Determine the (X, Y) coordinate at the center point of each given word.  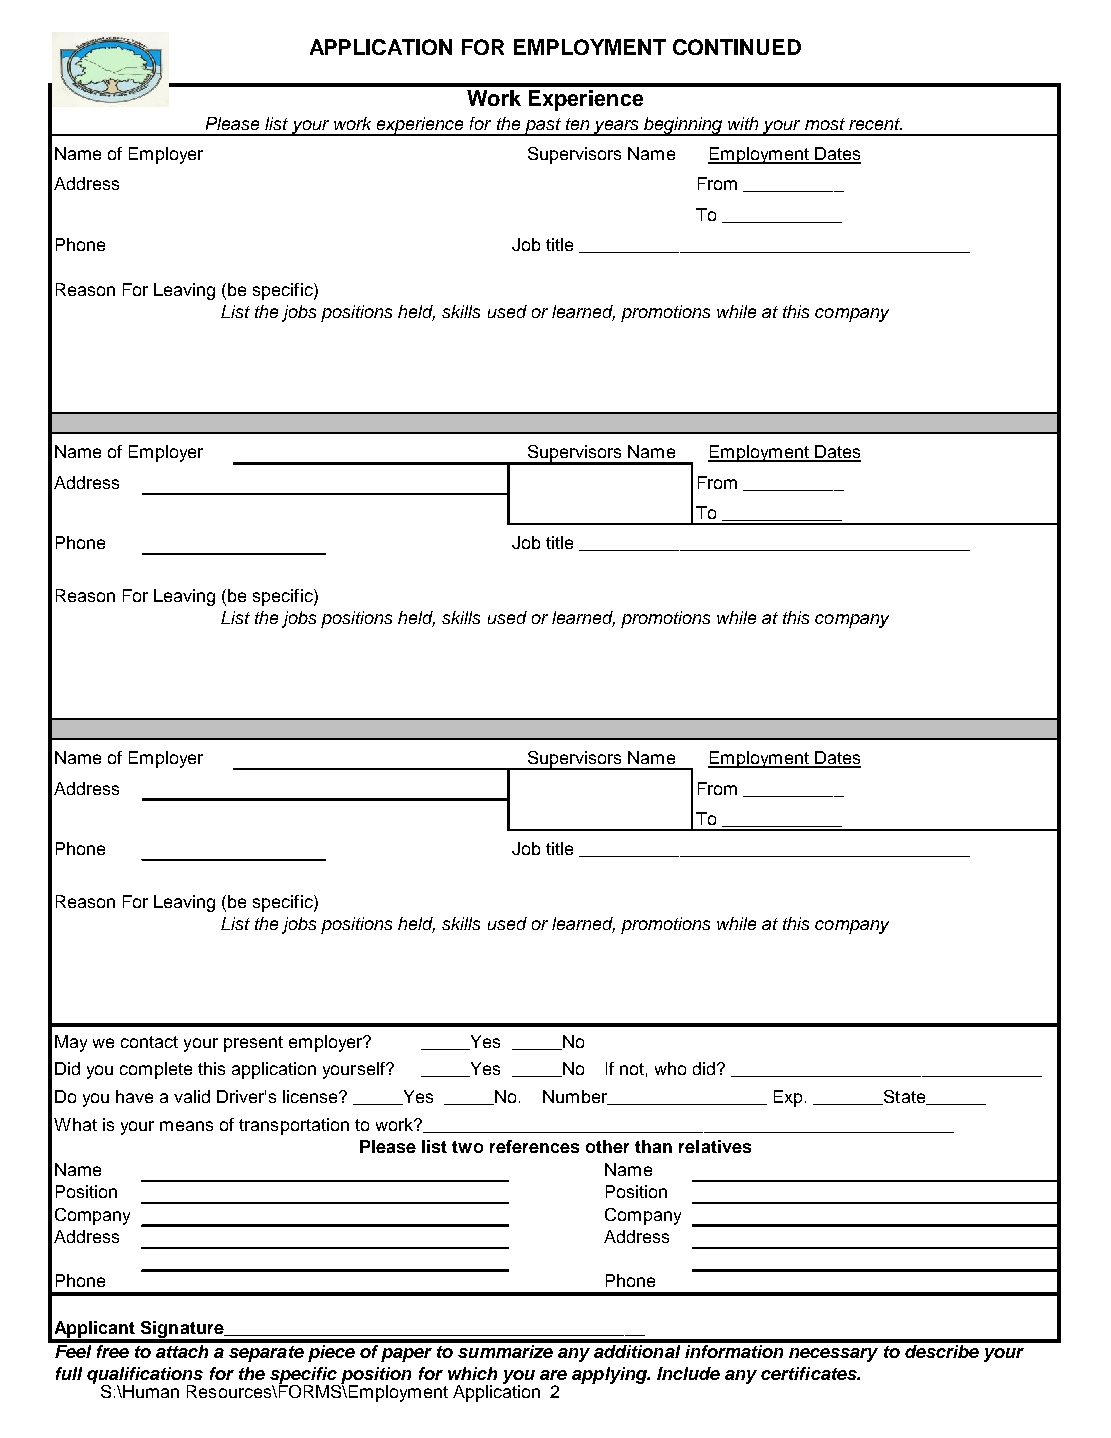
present (253, 1044)
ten (577, 124)
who (670, 1068)
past (542, 127)
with (743, 123)
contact (149, 1042)
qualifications (145, 1376)
